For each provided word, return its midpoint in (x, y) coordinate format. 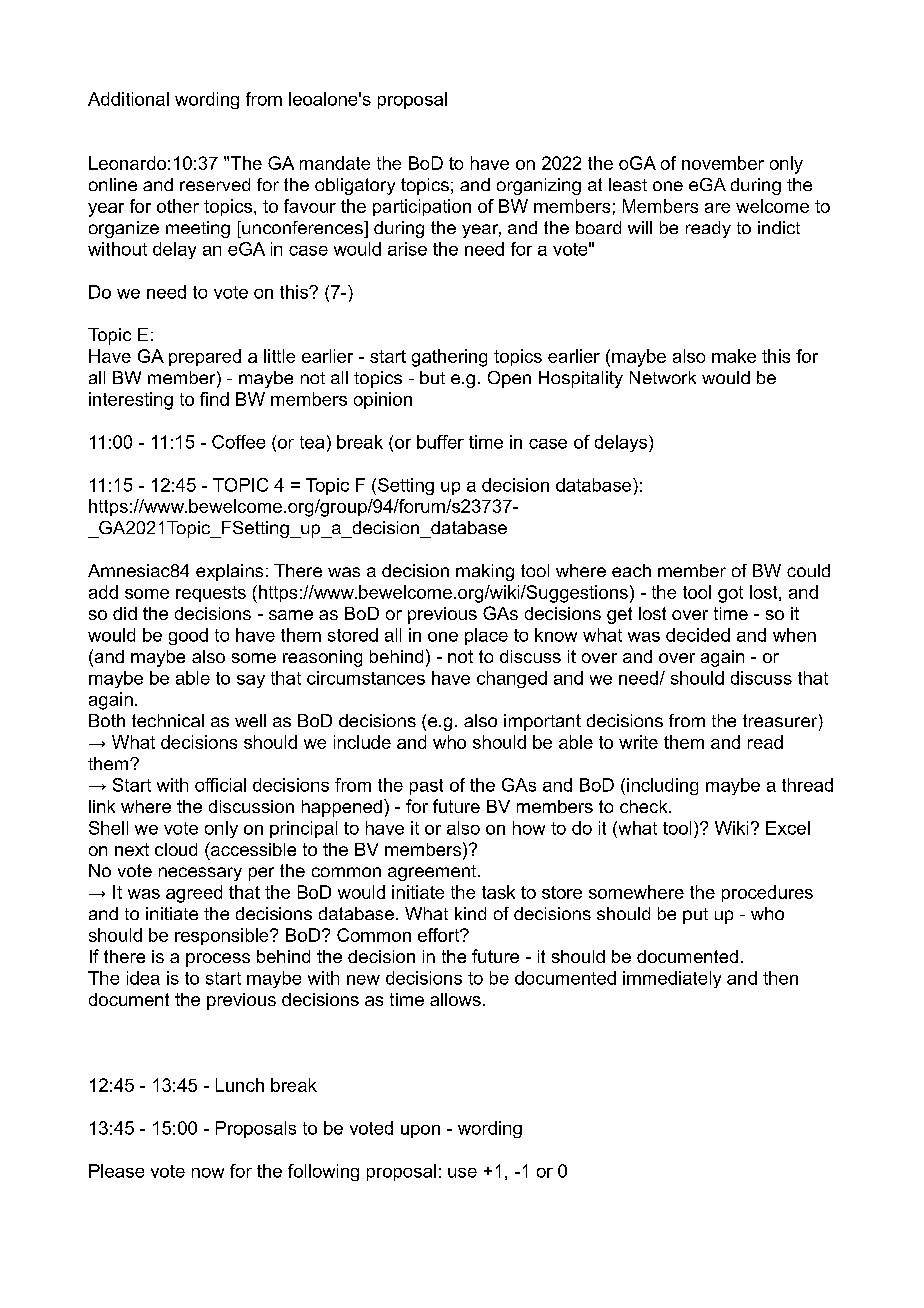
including (662, 786)
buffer (440, 442)
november (723, 163)
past (426, 787)
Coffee (238, 442)
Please (116, 1171)
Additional (128, 99)
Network (663, 377)
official (220, 785)
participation (422, 207)
